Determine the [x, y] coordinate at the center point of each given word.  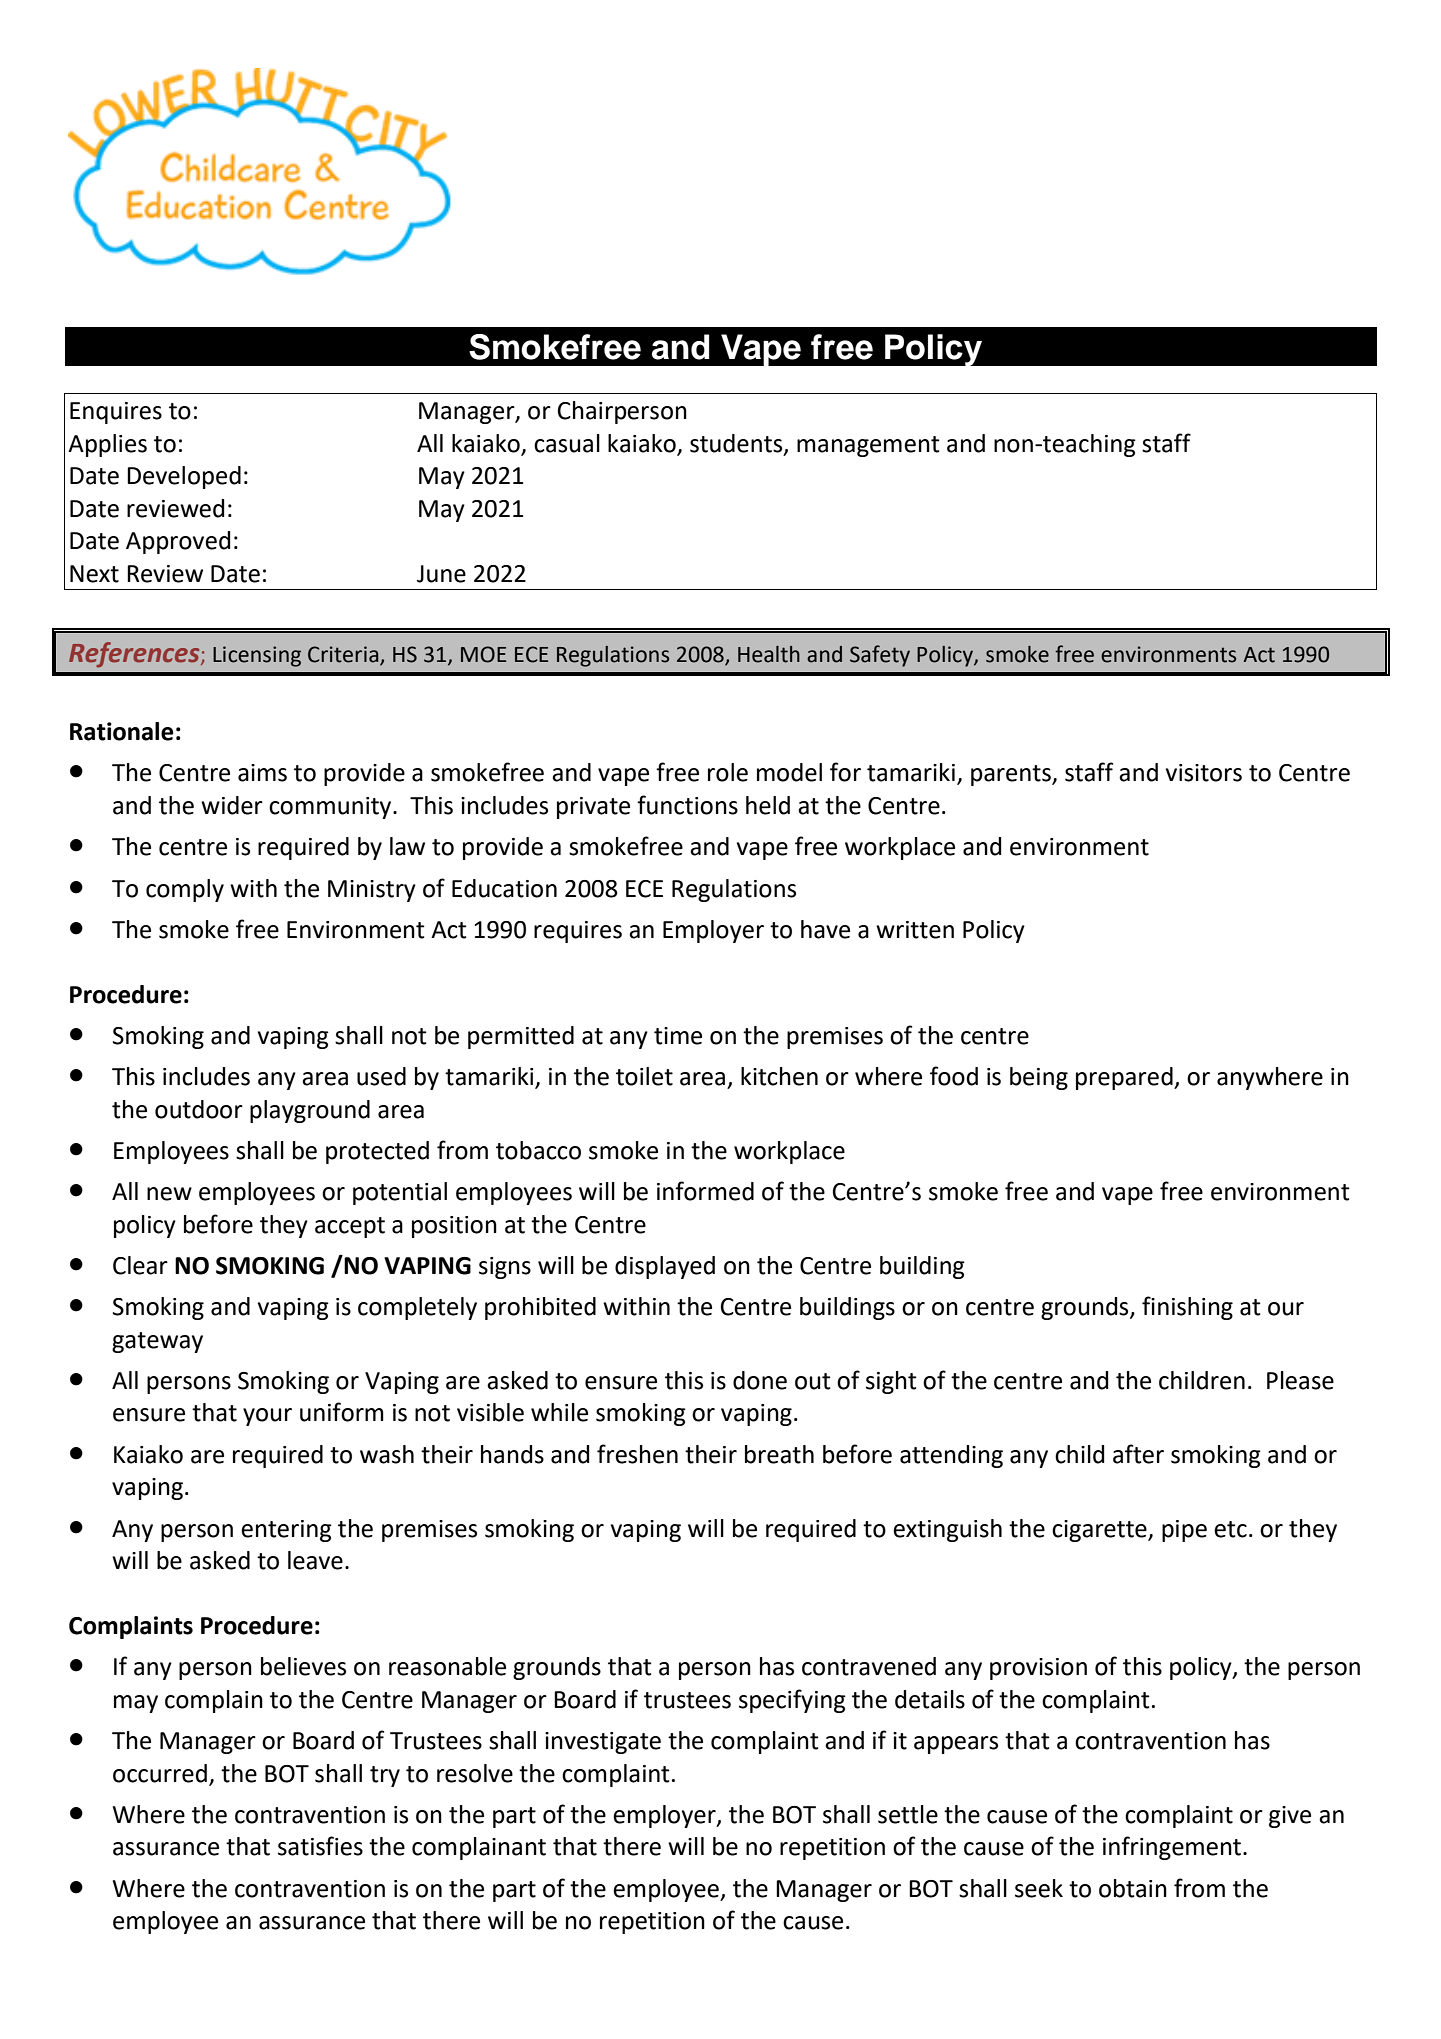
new [169, 1194]
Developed [184, 477]
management [868, 446]
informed [705, 1191]
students [737, 444]
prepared [1125, 1078]
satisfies [320, 1846]
